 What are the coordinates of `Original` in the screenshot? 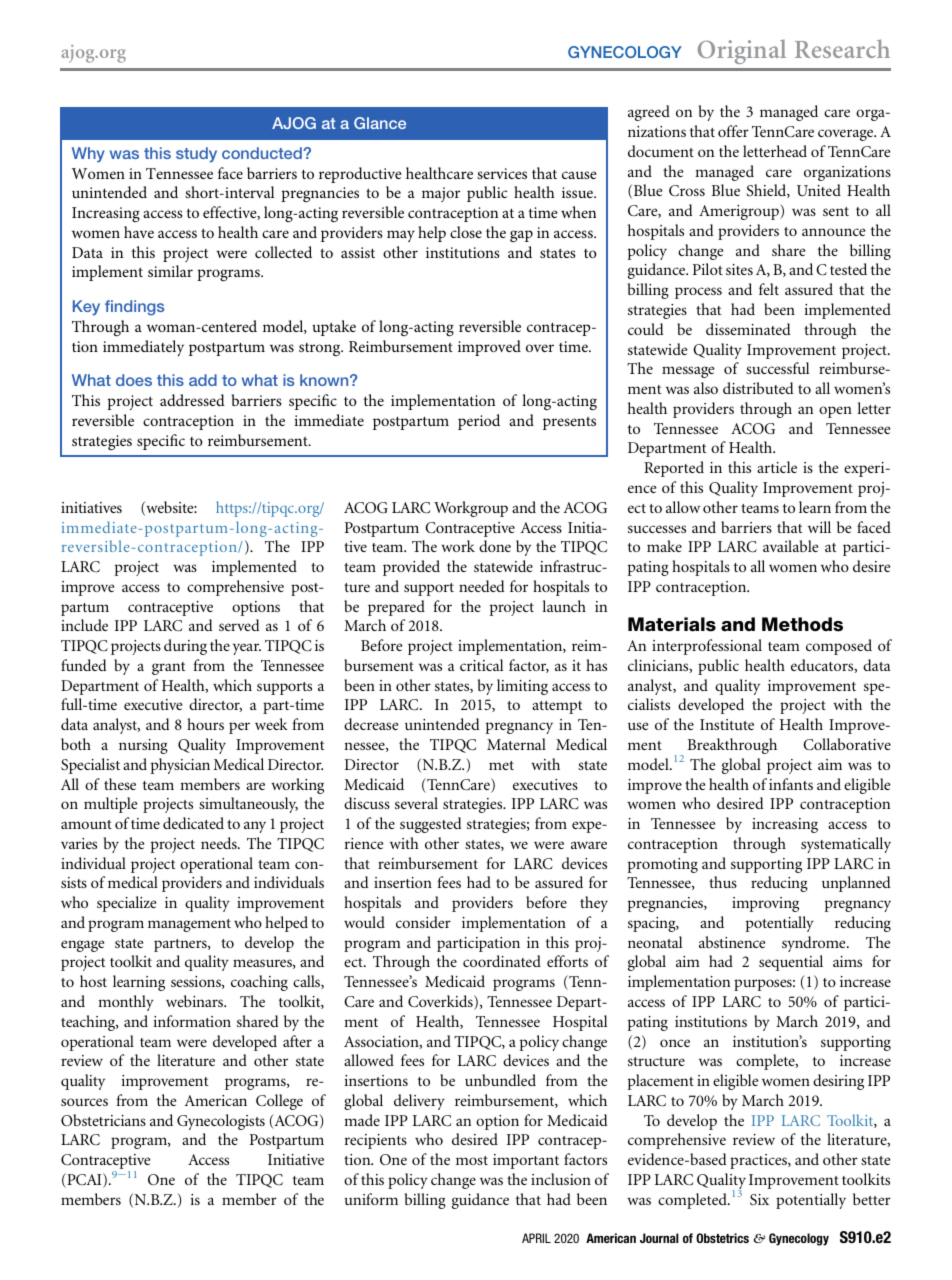 It's located at (742, 51).
